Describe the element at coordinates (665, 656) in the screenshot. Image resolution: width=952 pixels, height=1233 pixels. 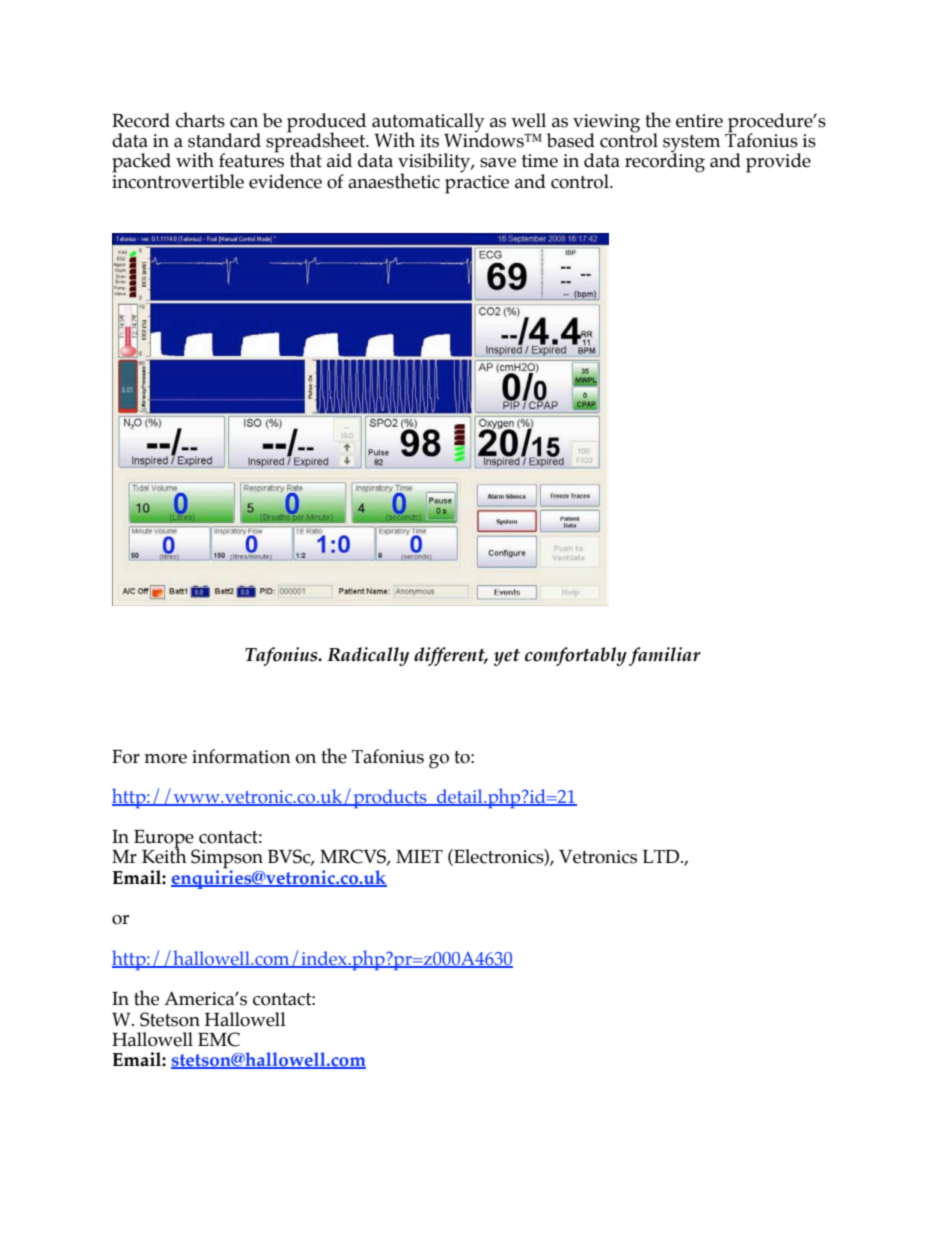
I see `familiar` at that location.
